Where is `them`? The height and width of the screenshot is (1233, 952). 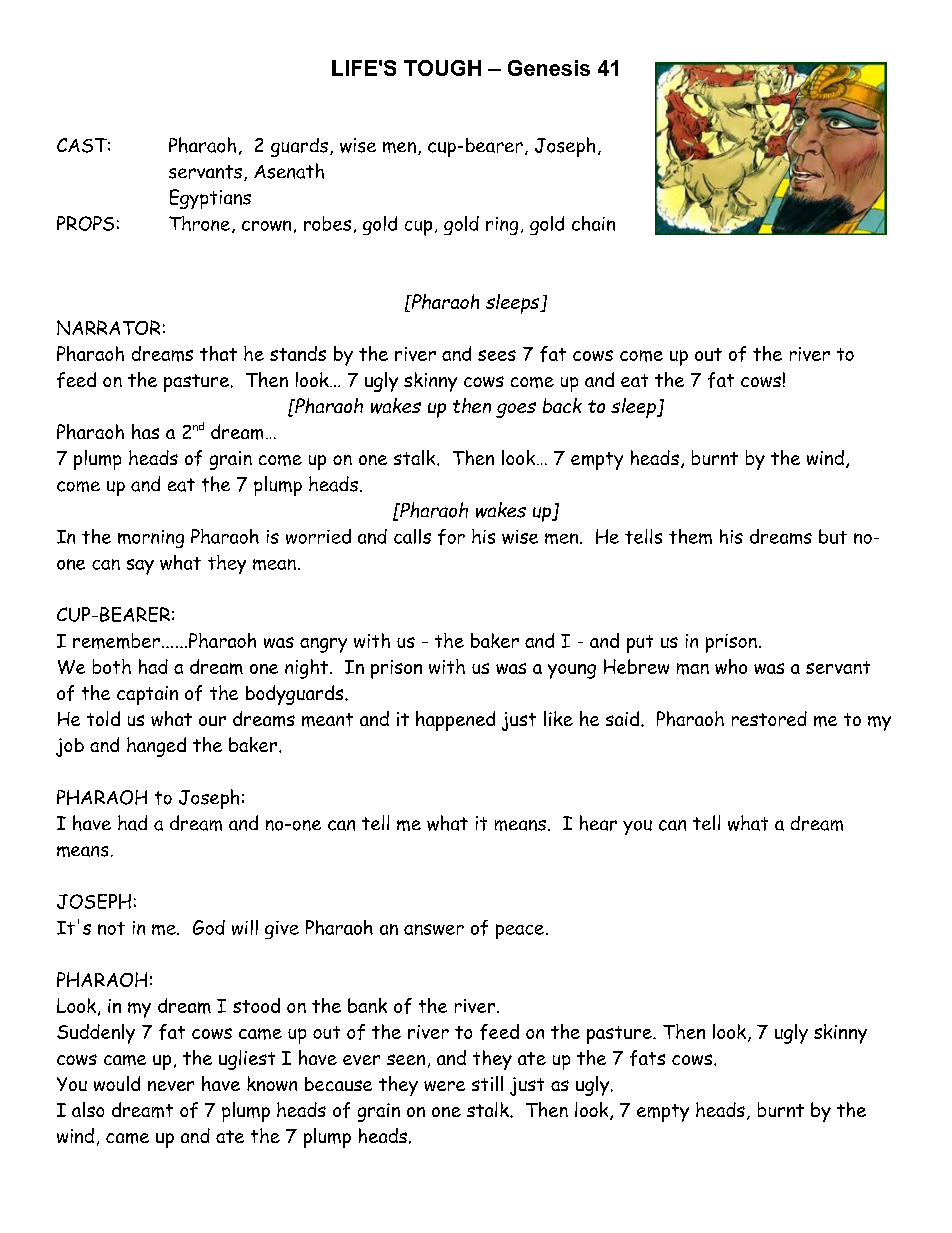 them is located at coordinates (690, 536).
